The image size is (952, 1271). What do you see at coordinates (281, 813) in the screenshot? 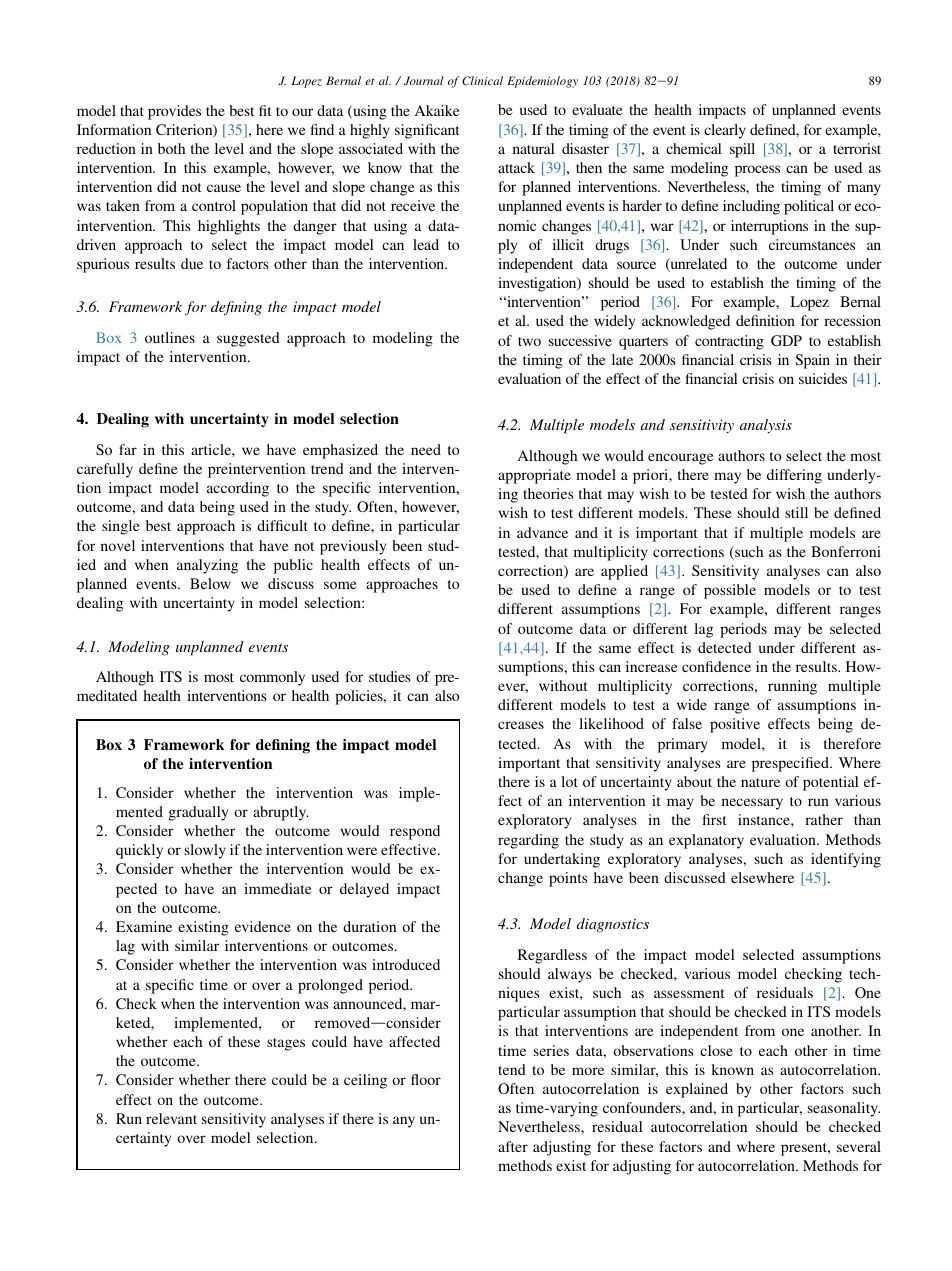
I see `abruptly` at bounding box center [281, 813].
